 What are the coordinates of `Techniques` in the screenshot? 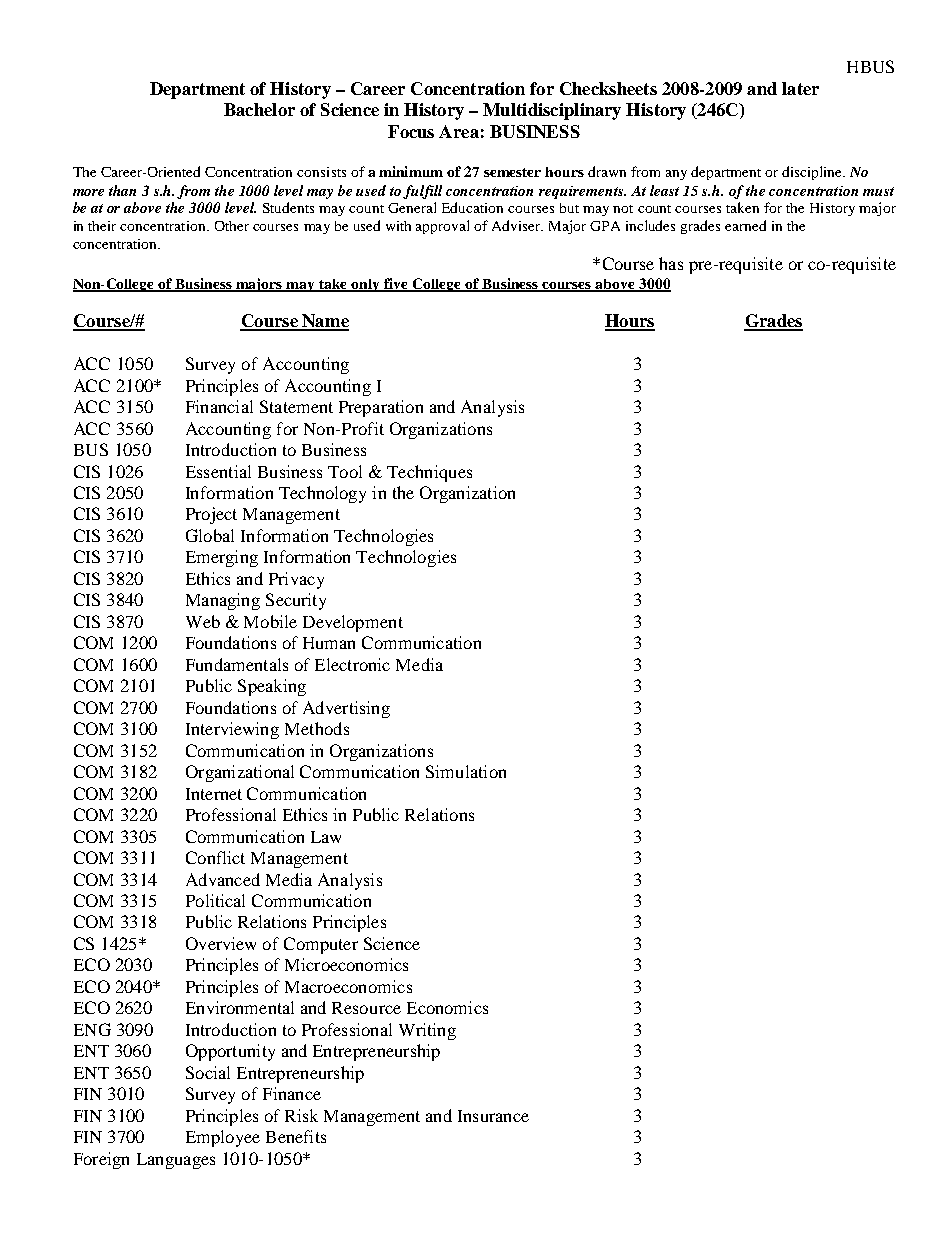 It's located at (429, 473).
